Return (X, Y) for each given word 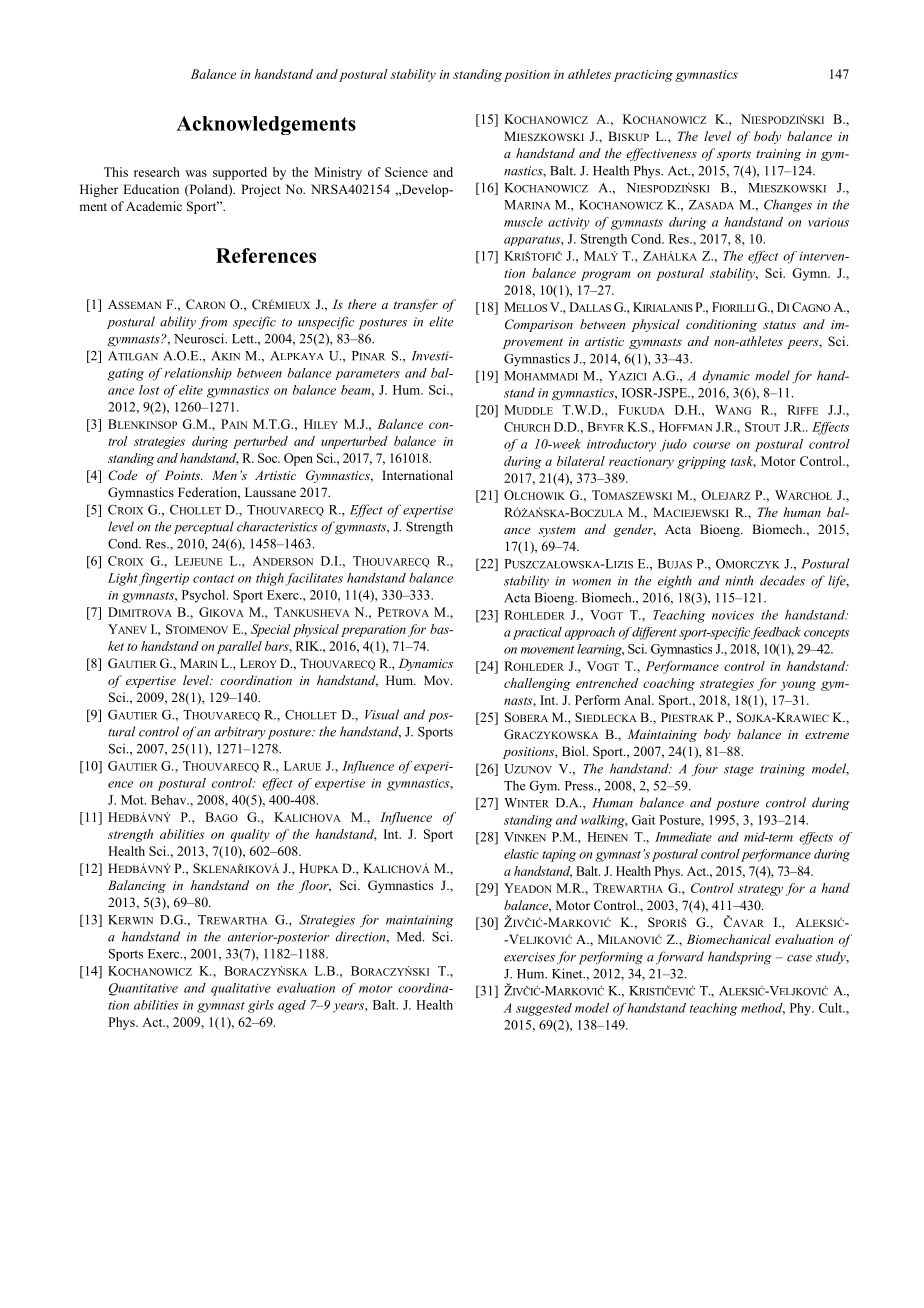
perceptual (204, 527)
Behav (170, 800)
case (799, 958)
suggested (544, 1009)
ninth (739, 580)
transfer (416, 305)
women (591, 582)
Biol (575, 751)
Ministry (338, 173)
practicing (643, 76)
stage (738, 771)
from (213, 322)
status (779, 325)
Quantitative (143, 989)
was (196, 173)
